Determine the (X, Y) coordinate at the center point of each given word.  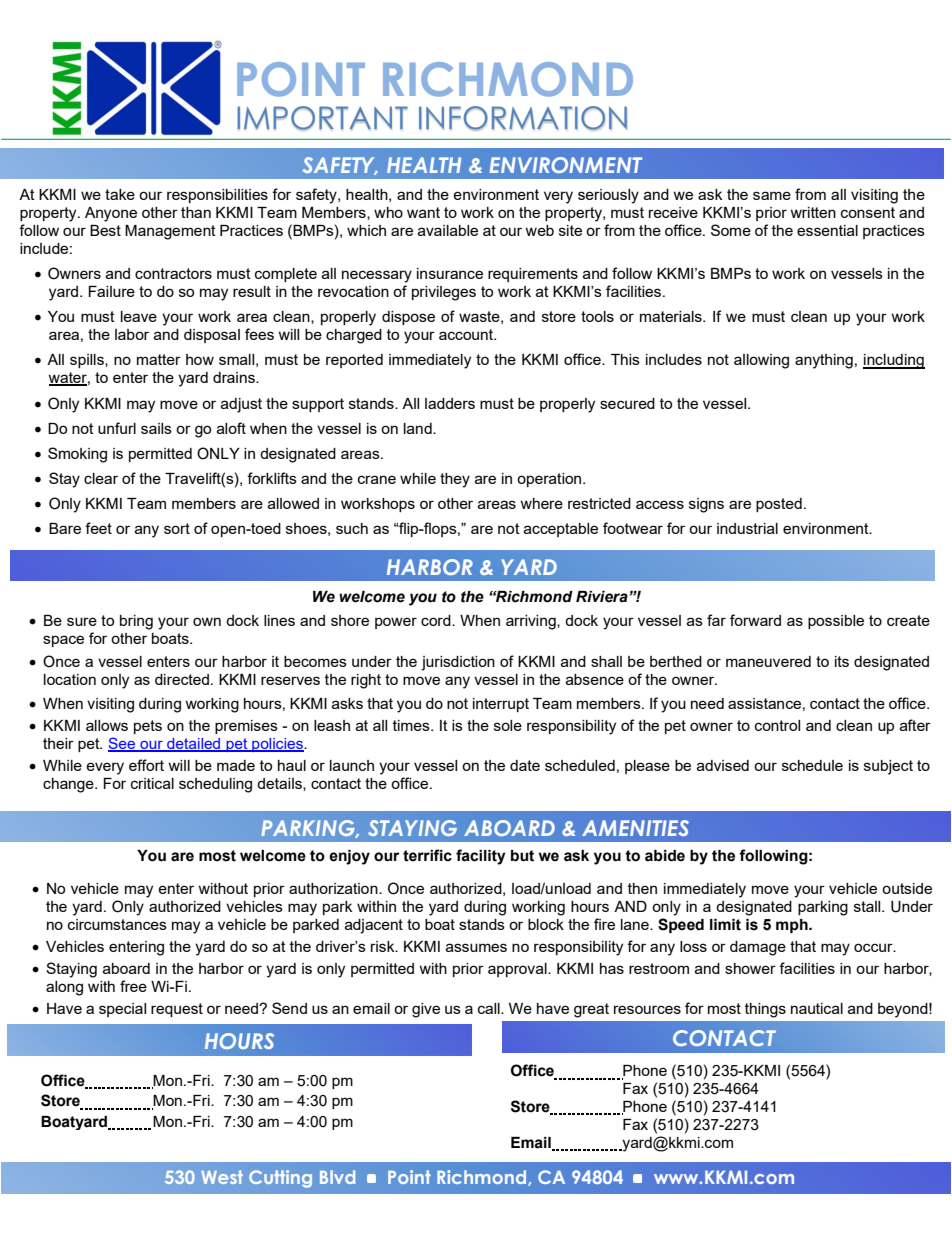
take (120, 194)
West (222, 1177)
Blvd (337, 1177)
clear (101, 478)
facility (481, 857)
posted (779, 505)
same (772, 195)
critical (152, 783)
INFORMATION (523, 118)
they (455, 480)
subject (888, 767)
